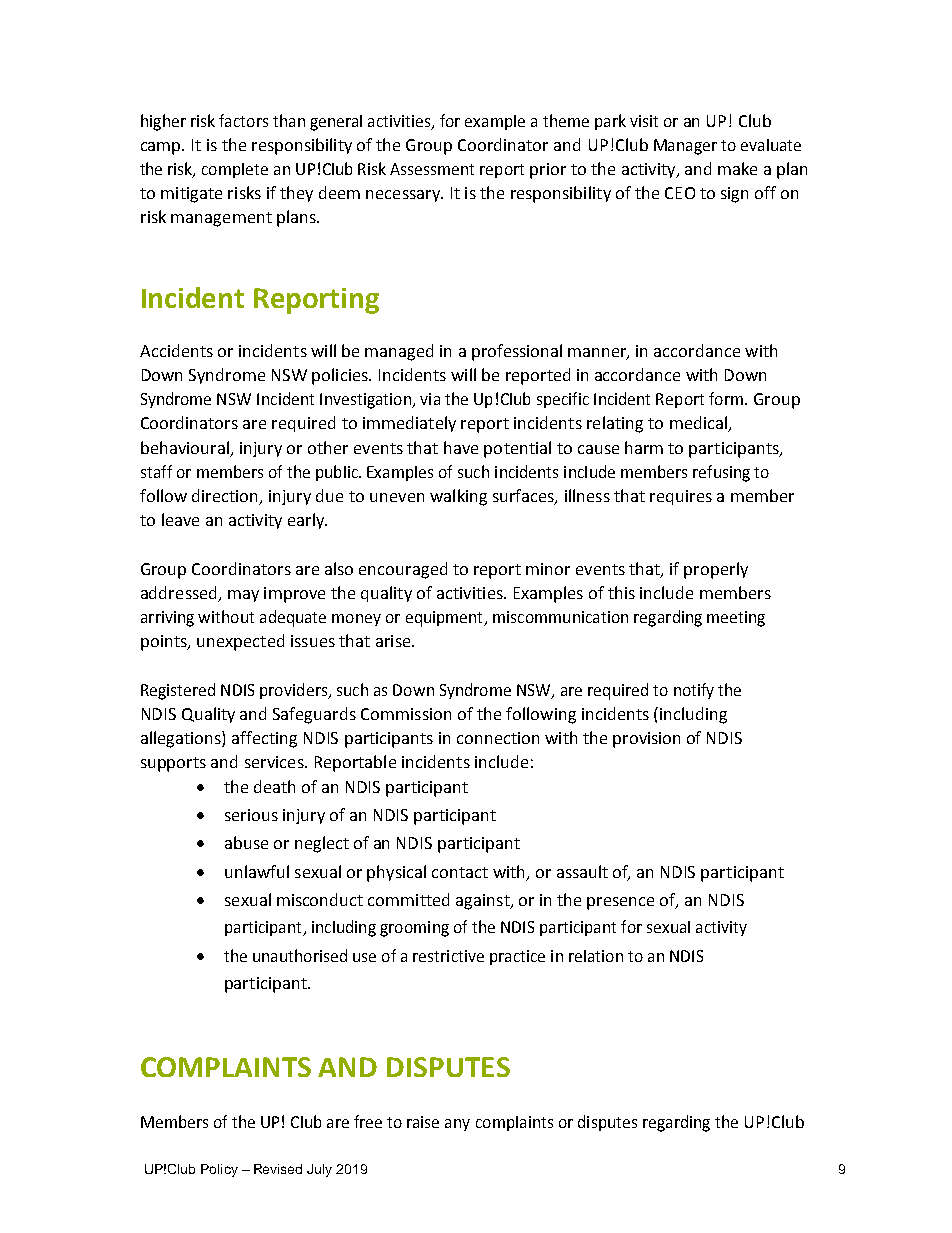 The width and height of the screenshot is (952, 1233). Describe the element at coordinates (264, 739) in the screenshot. I see `affecting` at that location.
